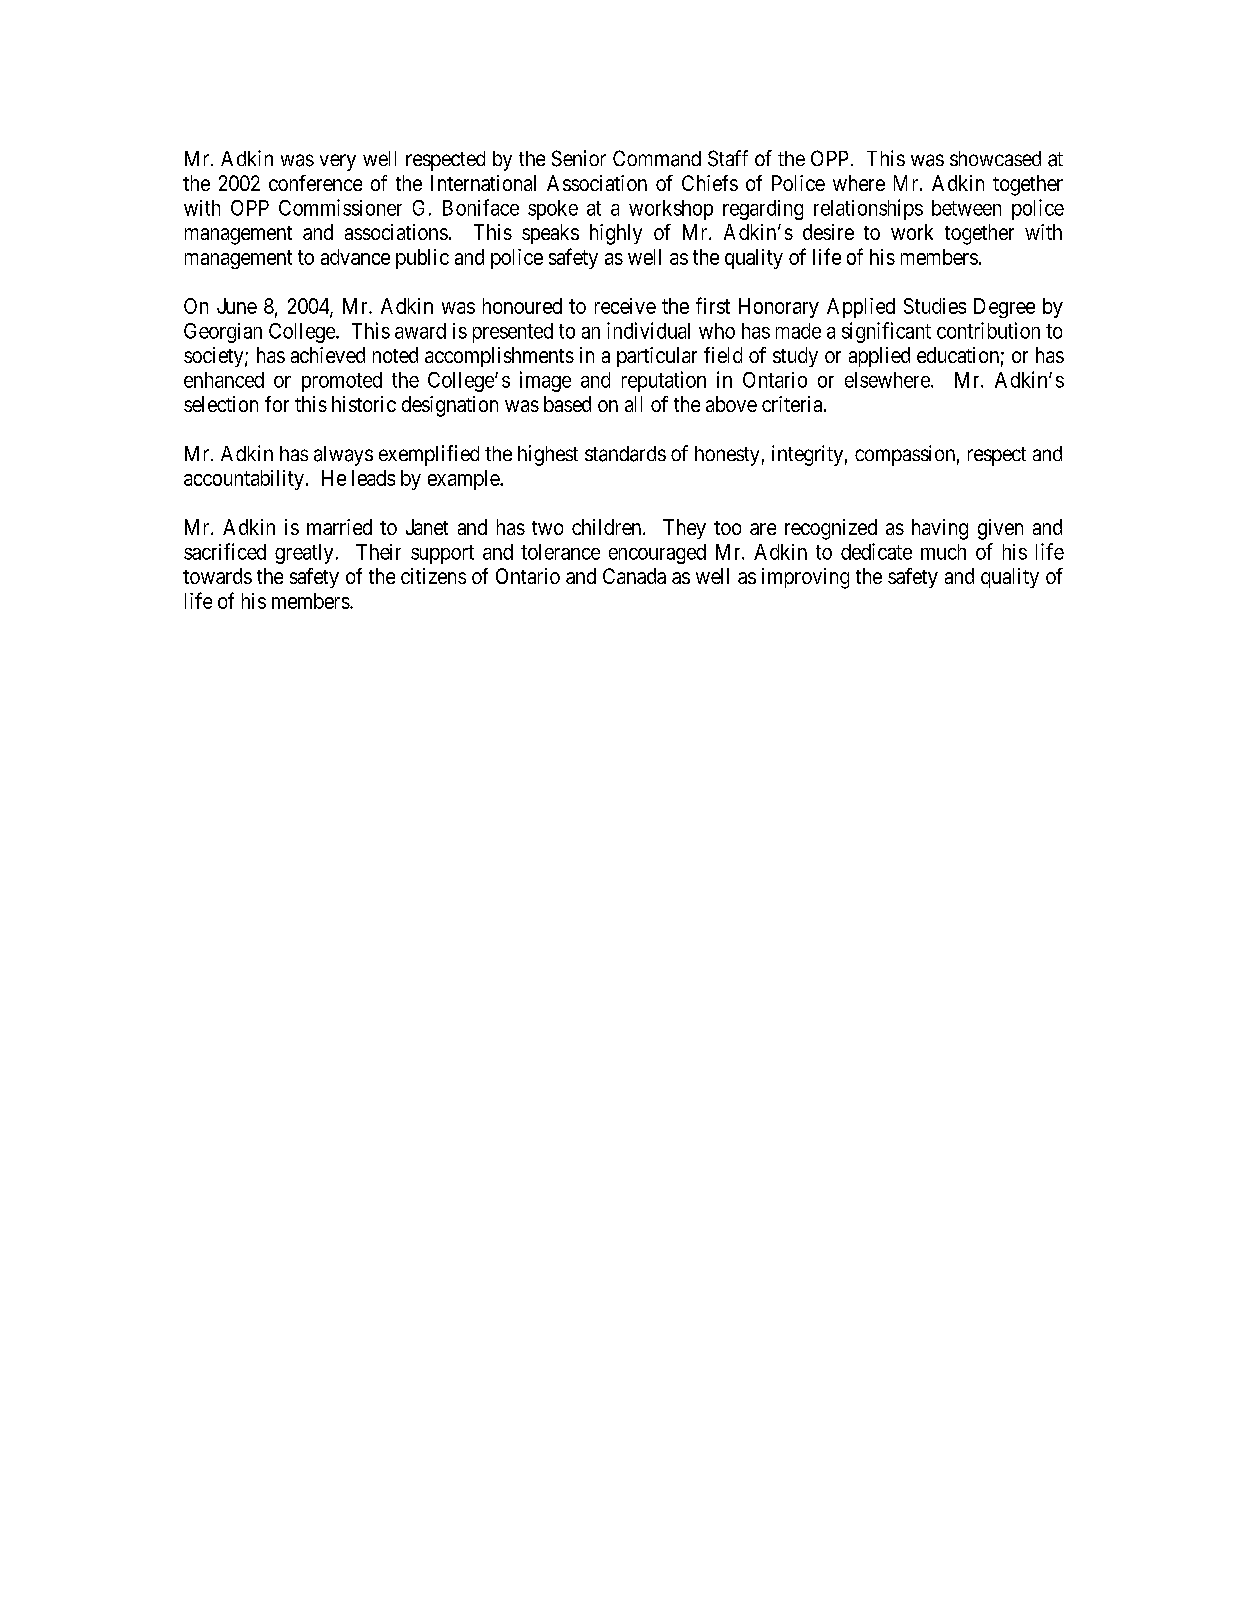  What do you see at coordinates (940, 529) in the page?
I see `having` at bounding box center [940, 529].
